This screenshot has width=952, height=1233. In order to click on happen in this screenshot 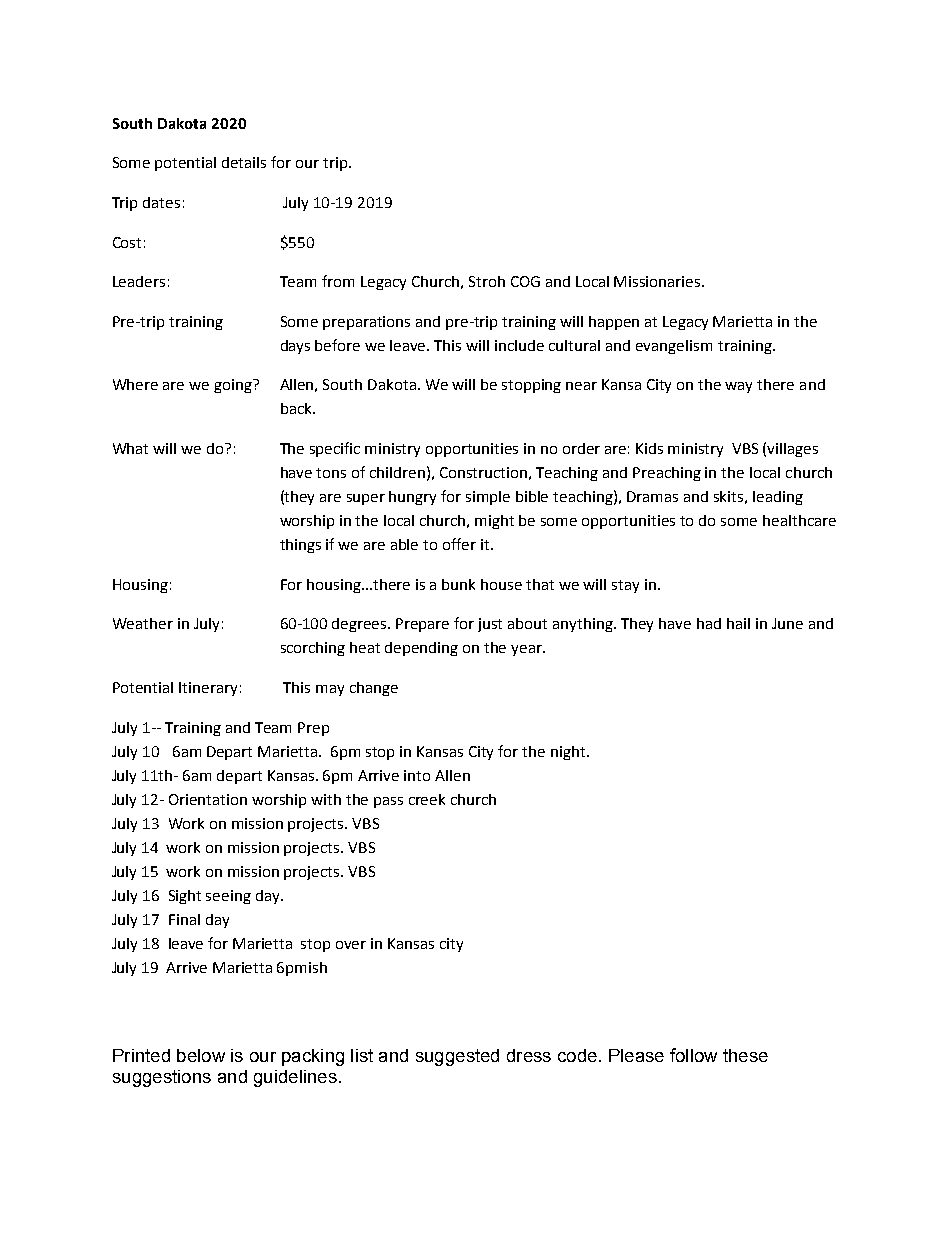, I will do `click(614, 323)`.
